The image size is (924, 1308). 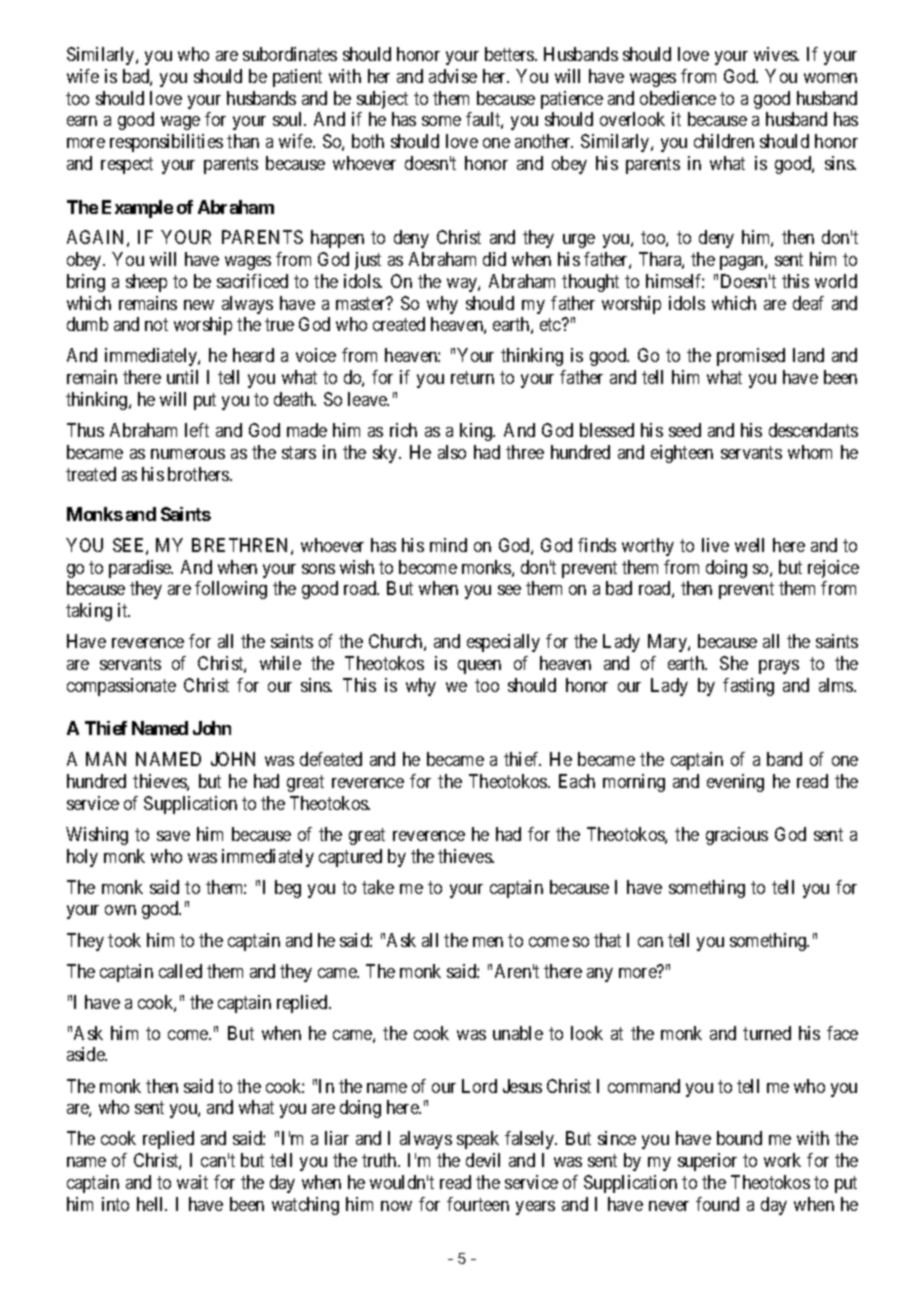 I want to click on well, so click(x=749, y=545).
